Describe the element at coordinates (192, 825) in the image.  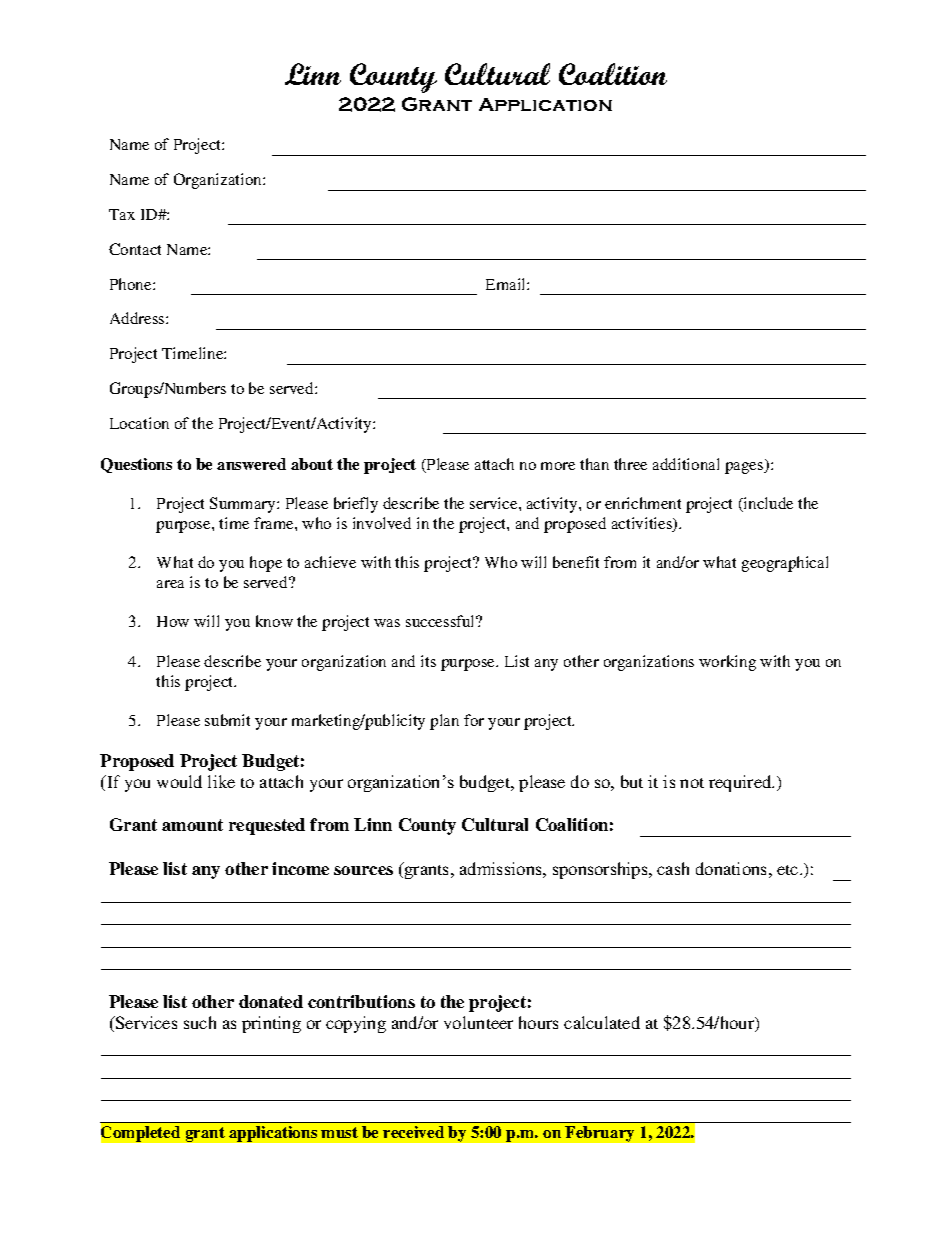
I see `amount` at that location.
